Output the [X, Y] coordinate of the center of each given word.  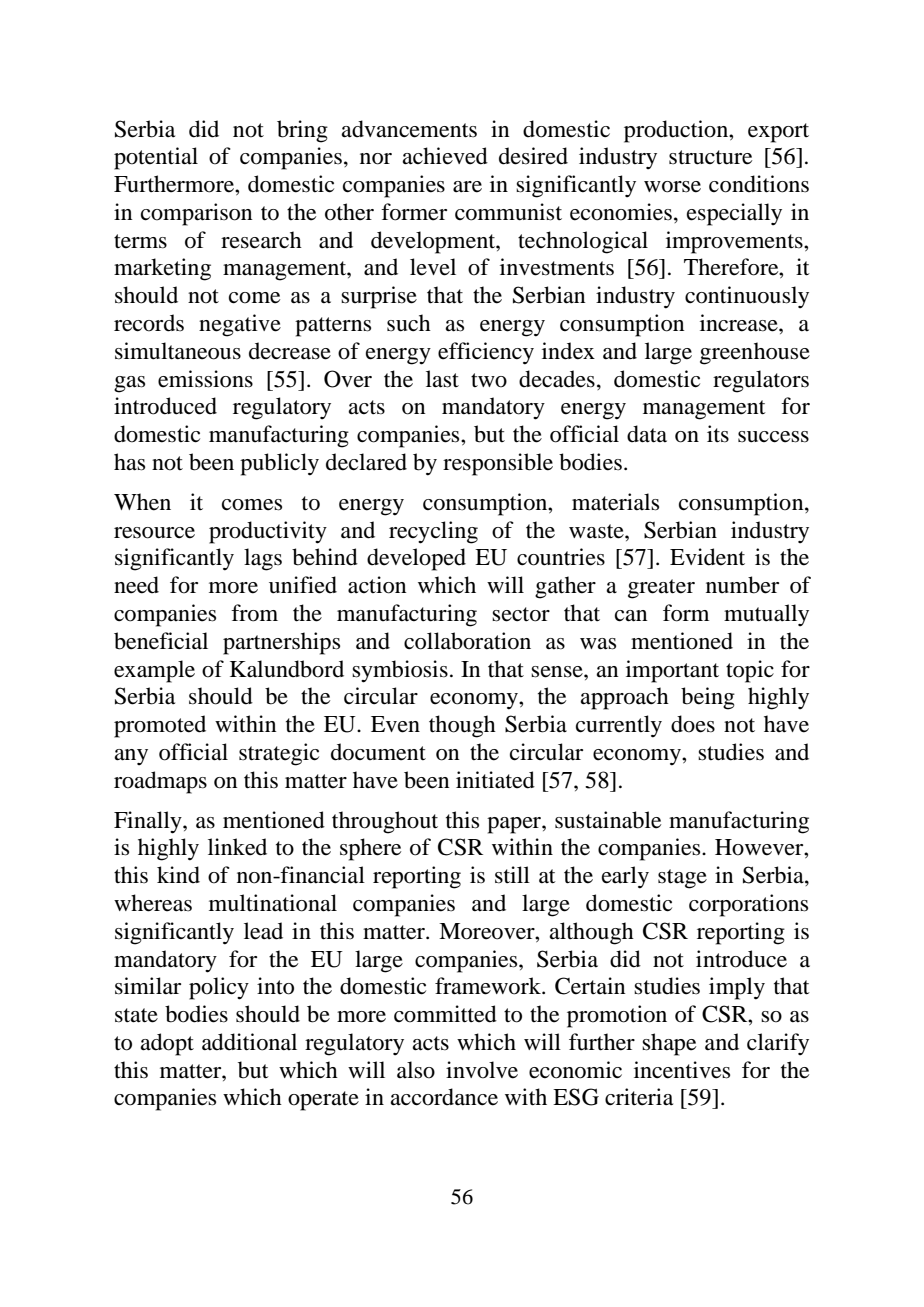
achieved [445, 156]
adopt [167, 1044]
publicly [279, 464]
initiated [495, 780]
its [718, 434]
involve [482, 1070]
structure [710, 157]
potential [156, 158]
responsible [498, 464]
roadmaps [160, 782]
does [693, 724]
